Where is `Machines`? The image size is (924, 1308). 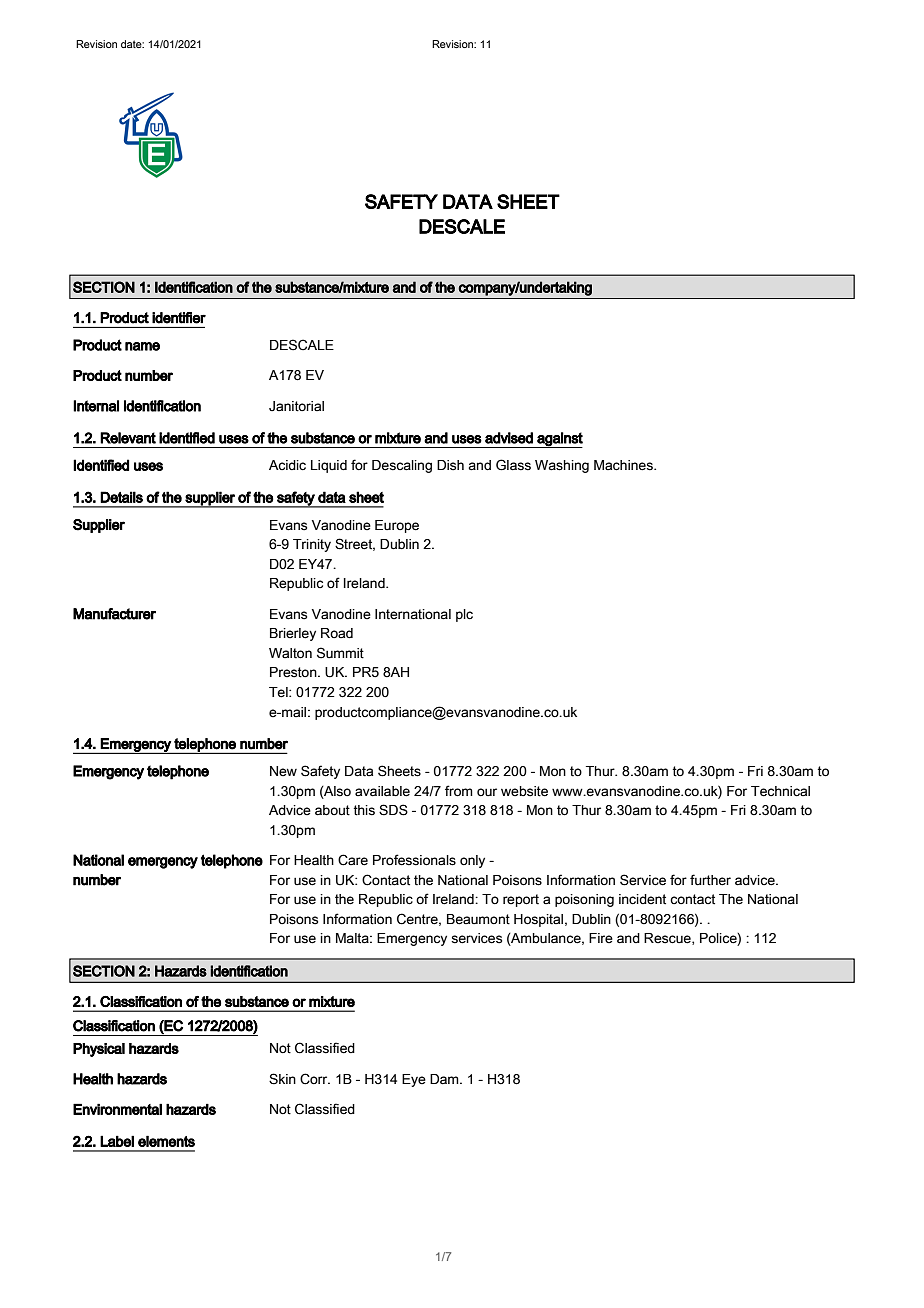
Machines is located at coordinates (624, 465).
